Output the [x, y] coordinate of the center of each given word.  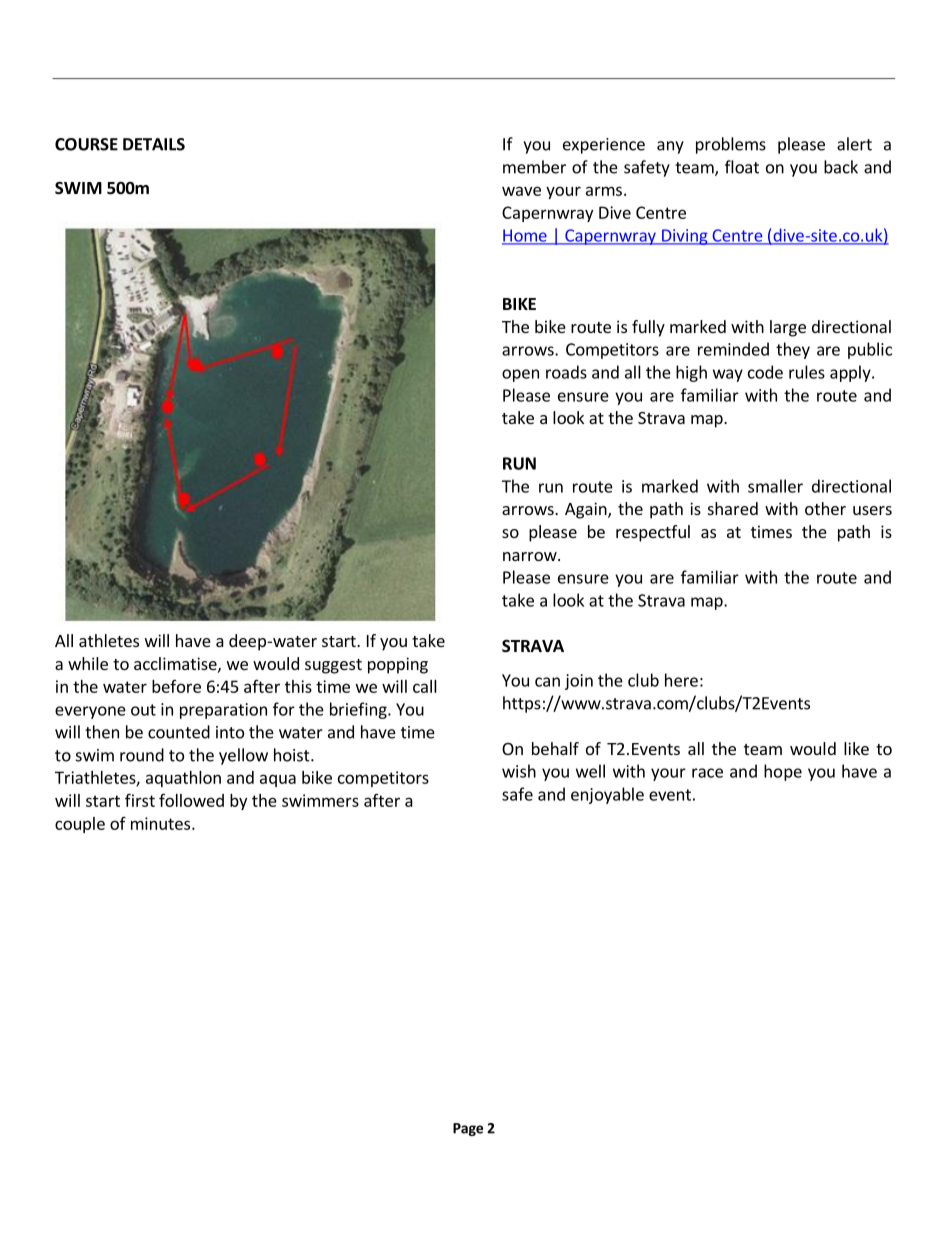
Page [468, 1129]
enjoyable [607, 795]
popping [398, 665]
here [681, 680]
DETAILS [154, 144]
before [176, 686]
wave [521, 191]
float [742, 167]
